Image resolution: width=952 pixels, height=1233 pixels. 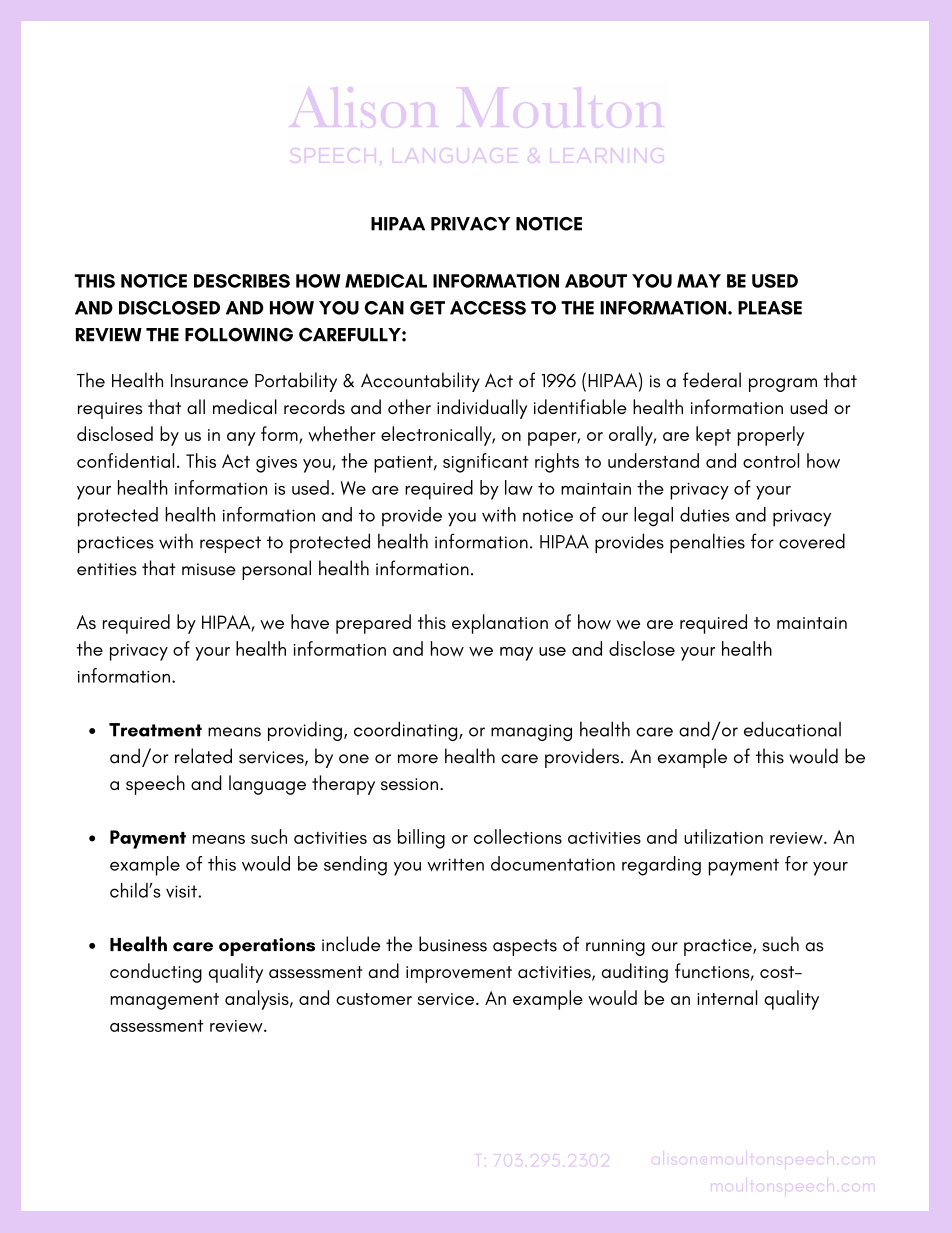 What do you see at coordinates (459, 974) in the screenshot?
I see `improvement` at bounding box center [459, 974].
